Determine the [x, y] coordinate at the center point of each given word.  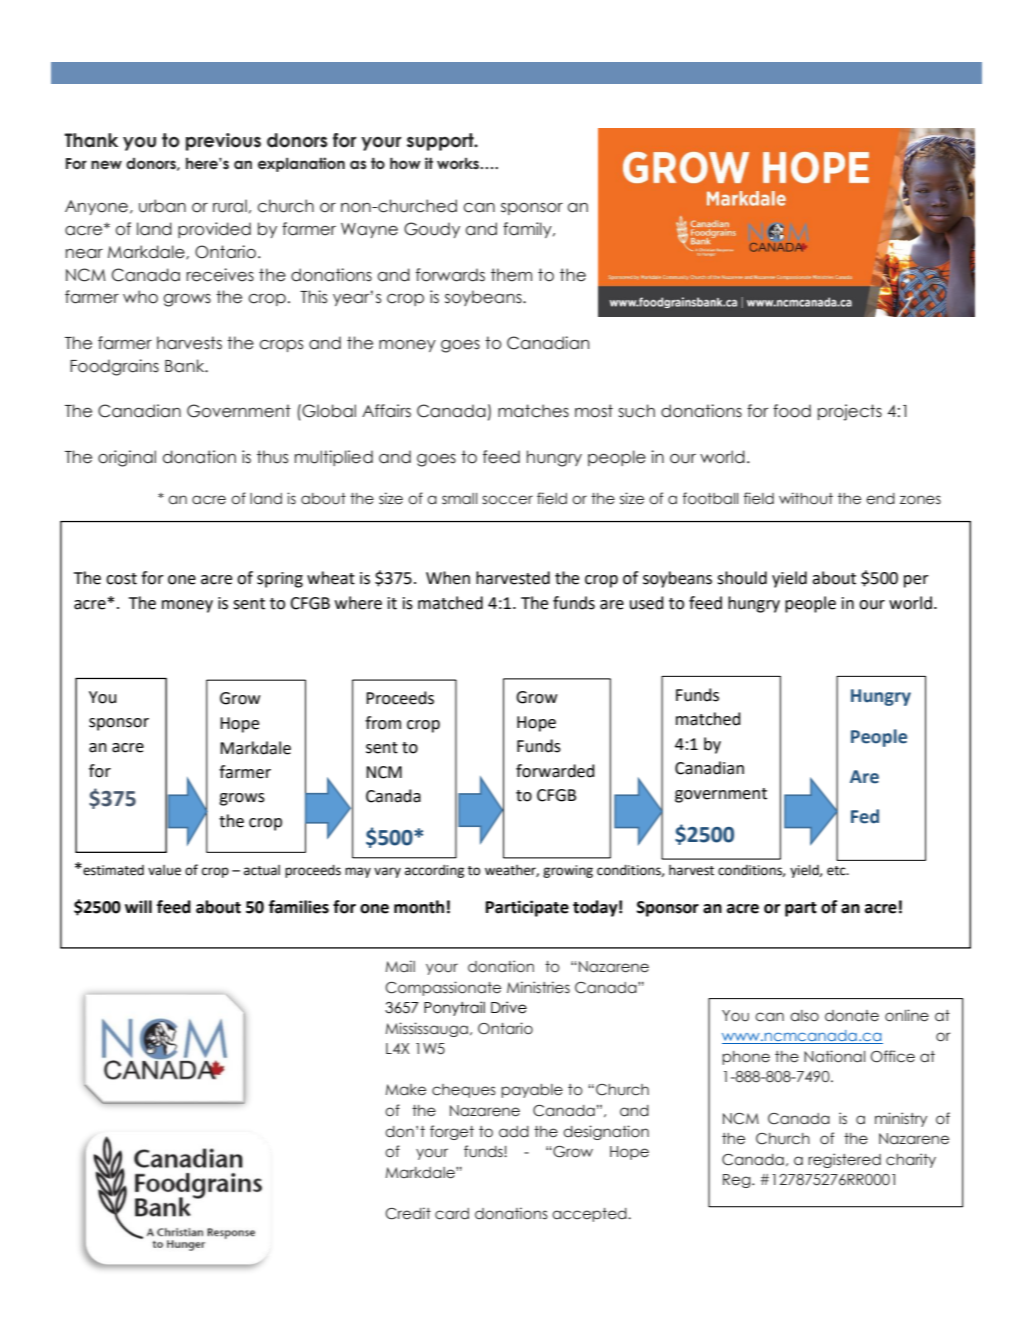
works [459, 163]
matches [533, 411]
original [127, 458]
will [138, 906]
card [452, 1214]
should [742, 578]
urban [162, 206]
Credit [408, 1213]
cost [121, 579]
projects [850, 412]
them [511, 275]
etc [837, 871]
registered [844, 1160]
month [419, 907]
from [383, 723]
